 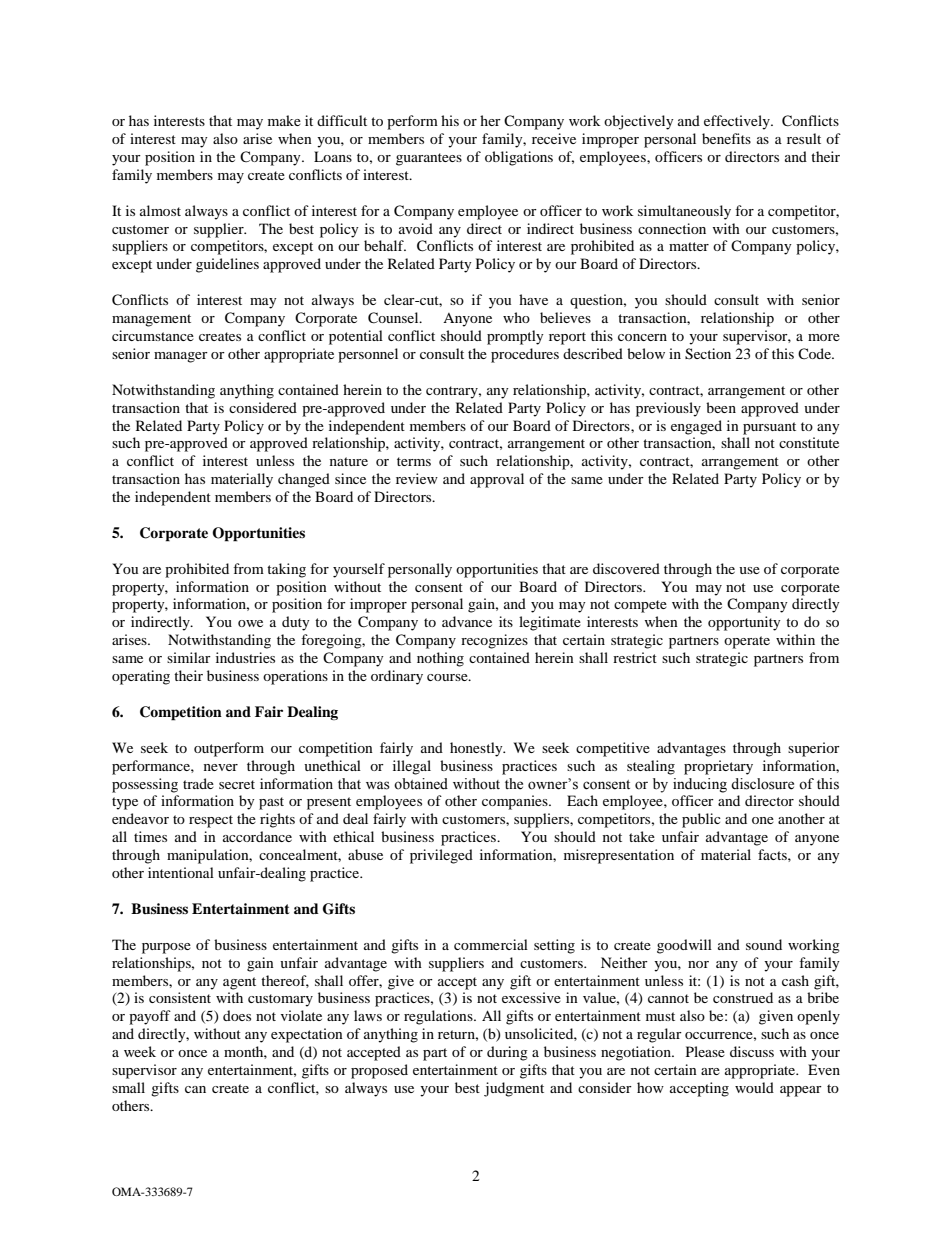 What do you see at coordinates (140, 1051) in the screenshot?
I see `week` at bounding box center [140, 1051].
